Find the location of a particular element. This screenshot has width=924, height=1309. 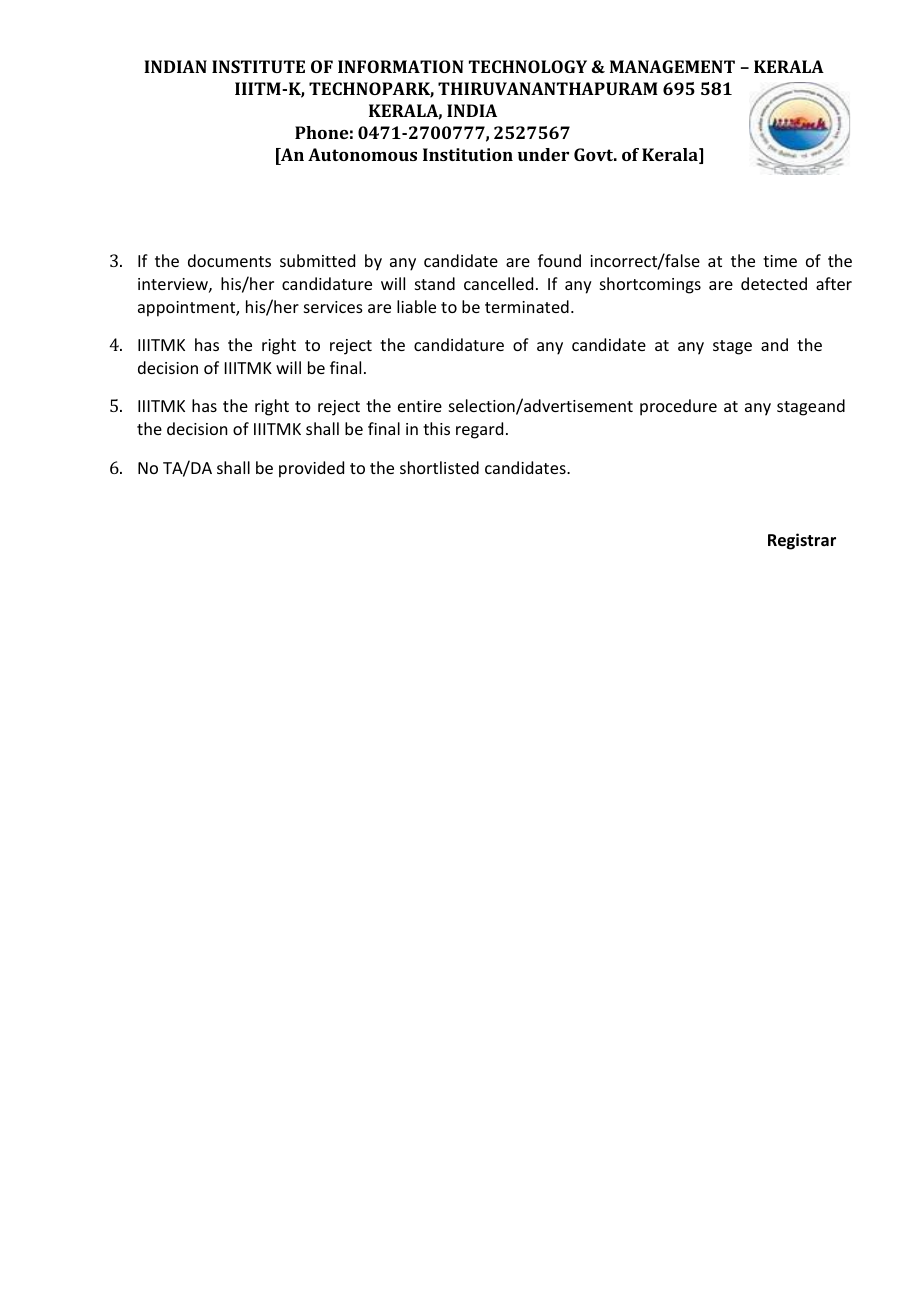

entire is located at coordinates (420, 406).
